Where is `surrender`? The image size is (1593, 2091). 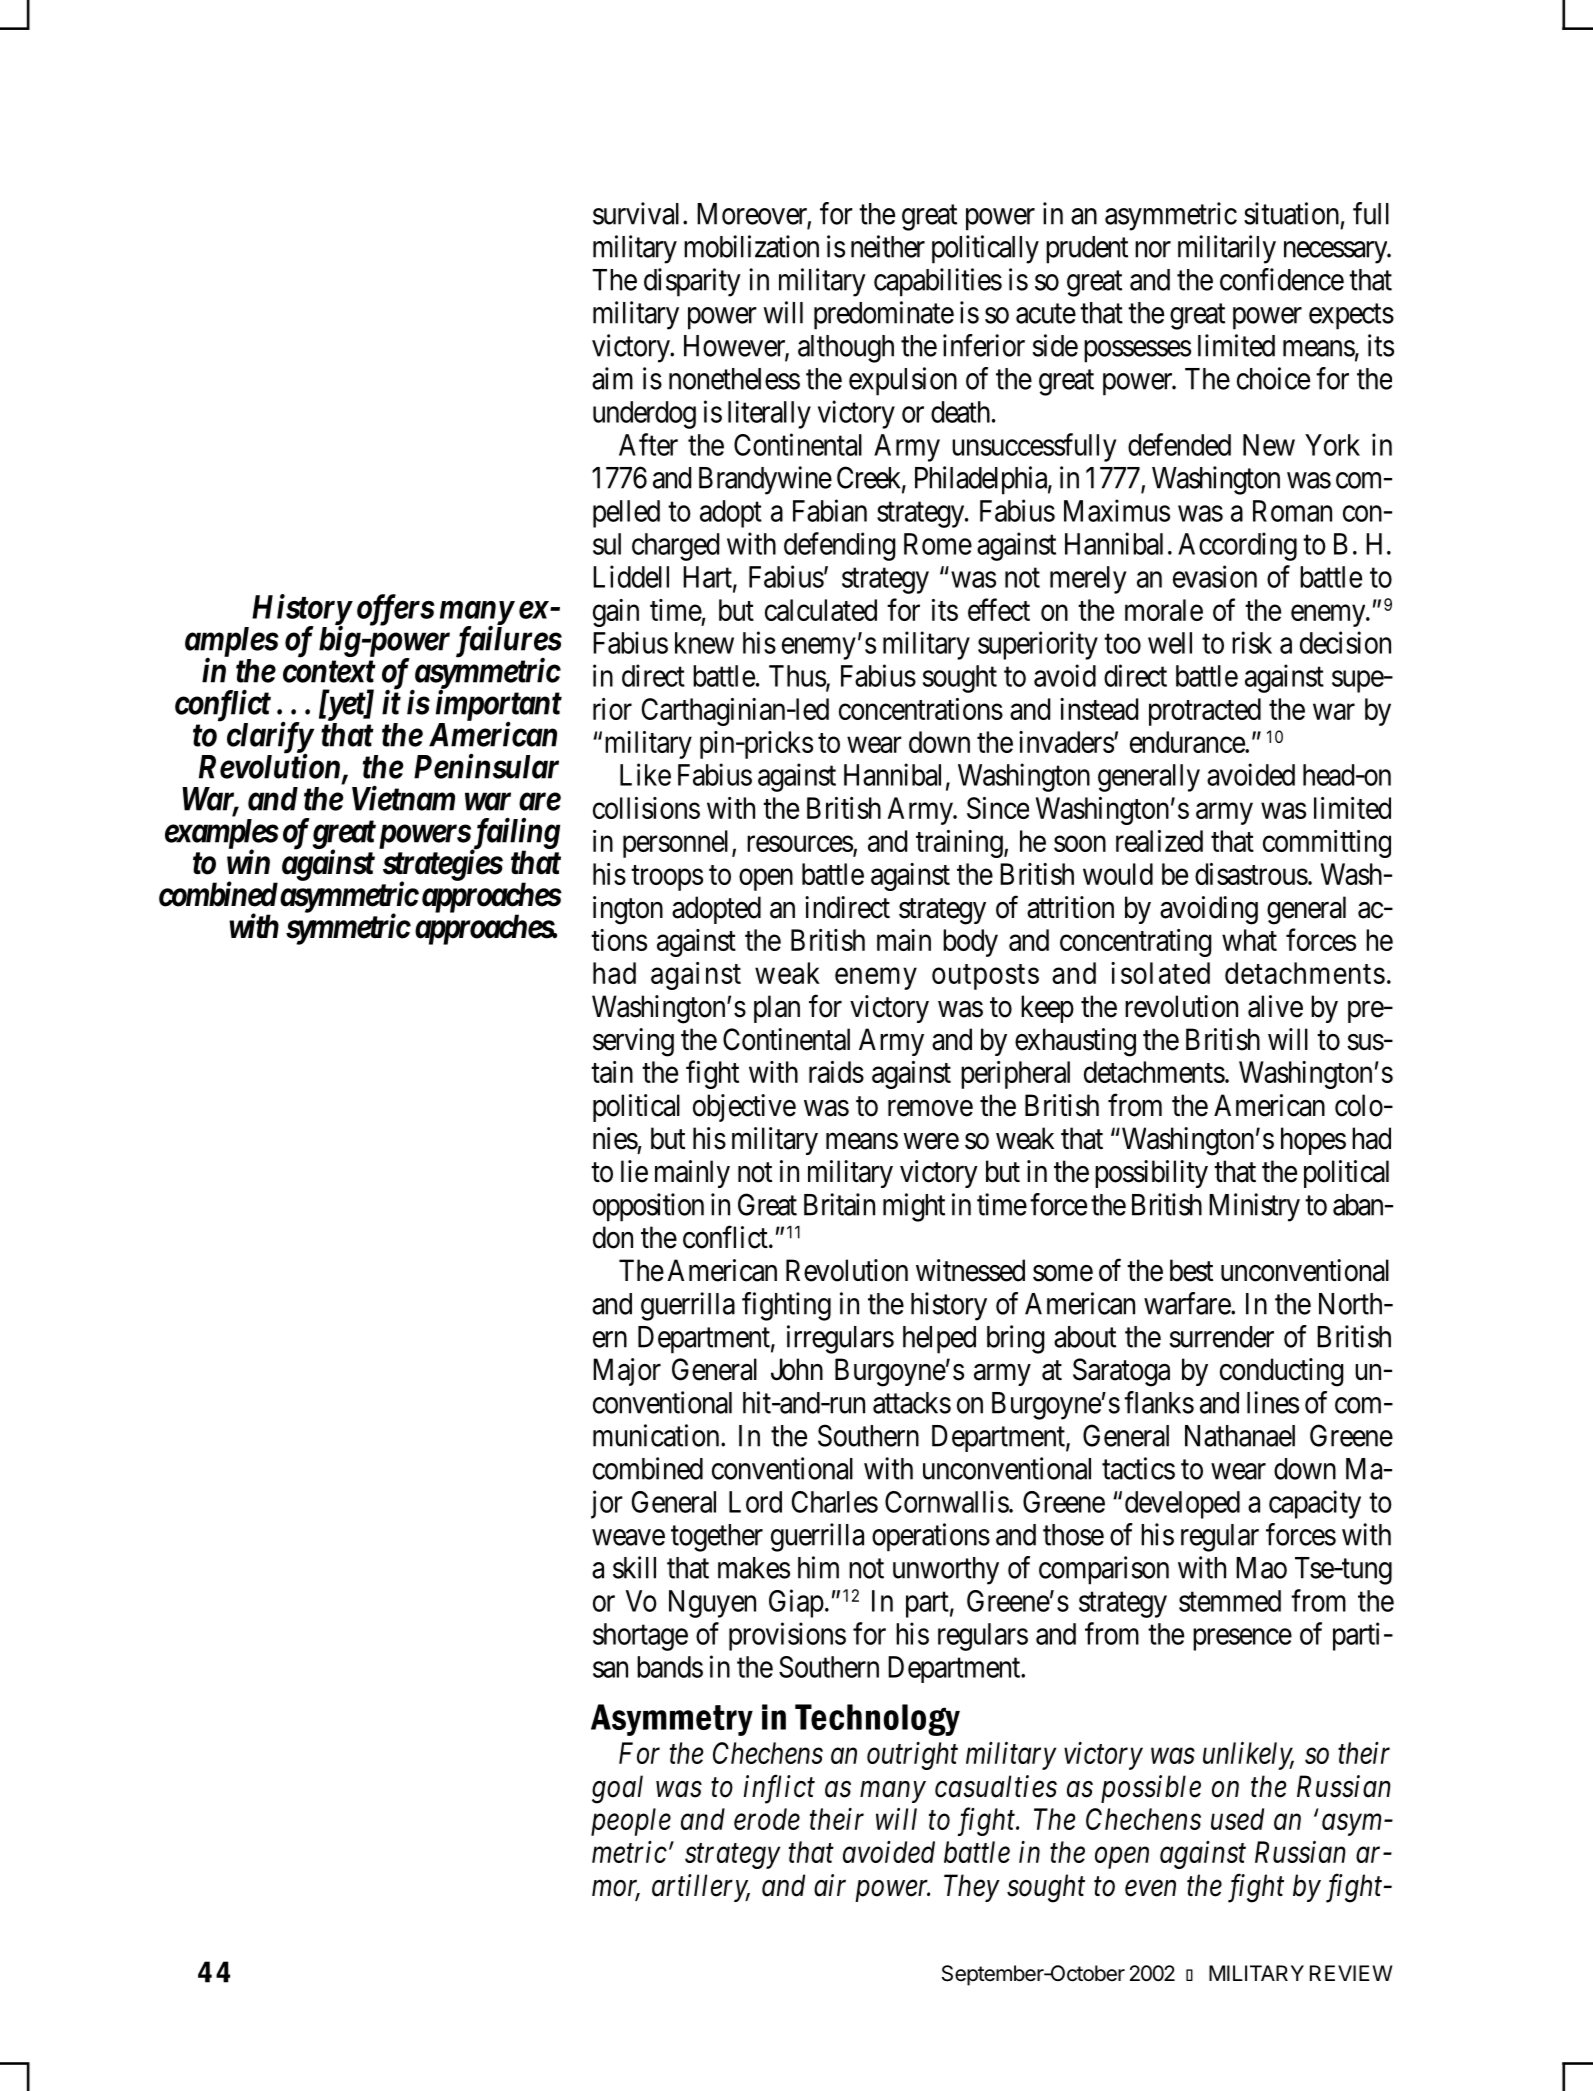
surrender is located at coordinates (1222, 1337).
